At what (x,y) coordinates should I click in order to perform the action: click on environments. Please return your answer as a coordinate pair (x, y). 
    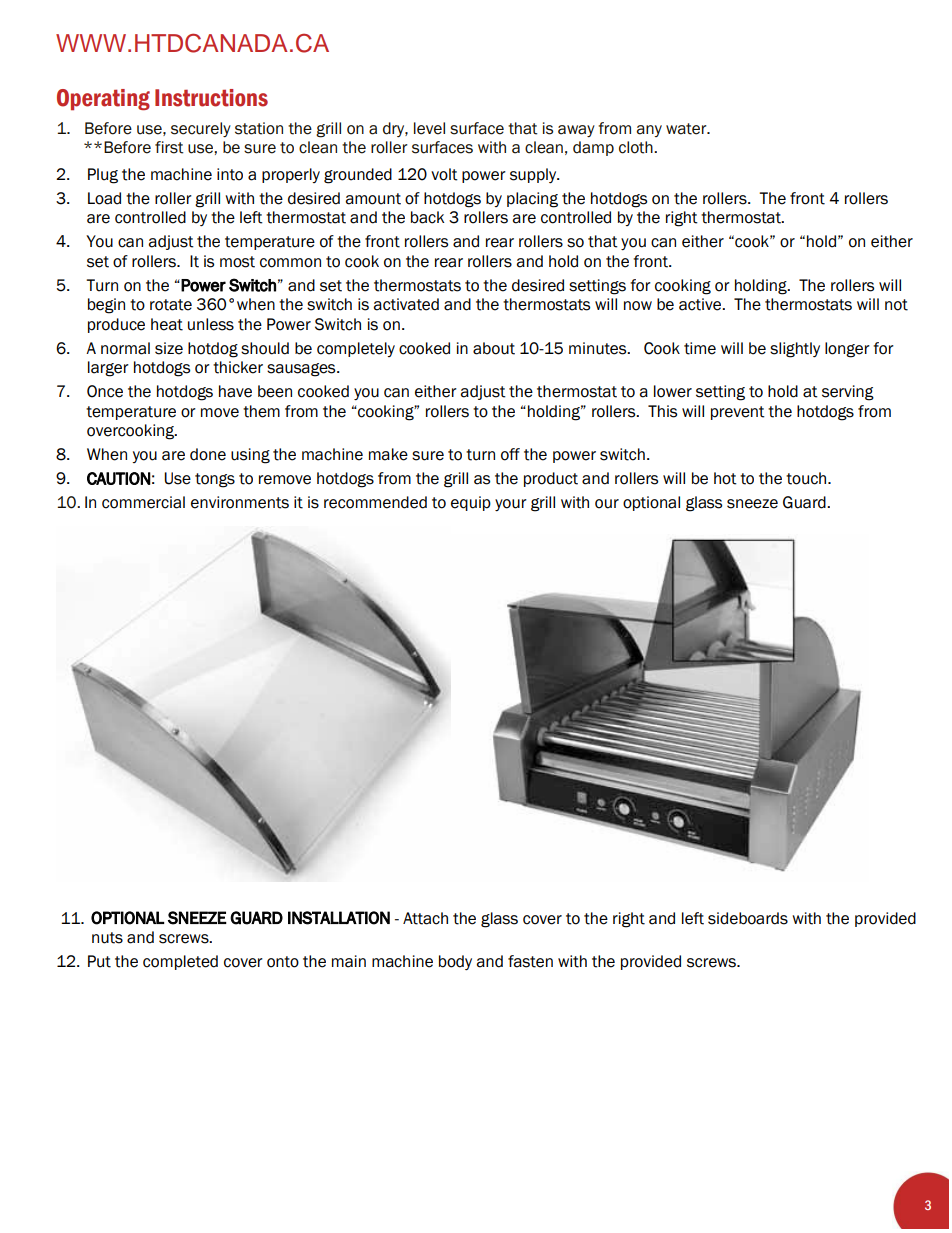
    Looking at the image, I should click on (240, 502).
